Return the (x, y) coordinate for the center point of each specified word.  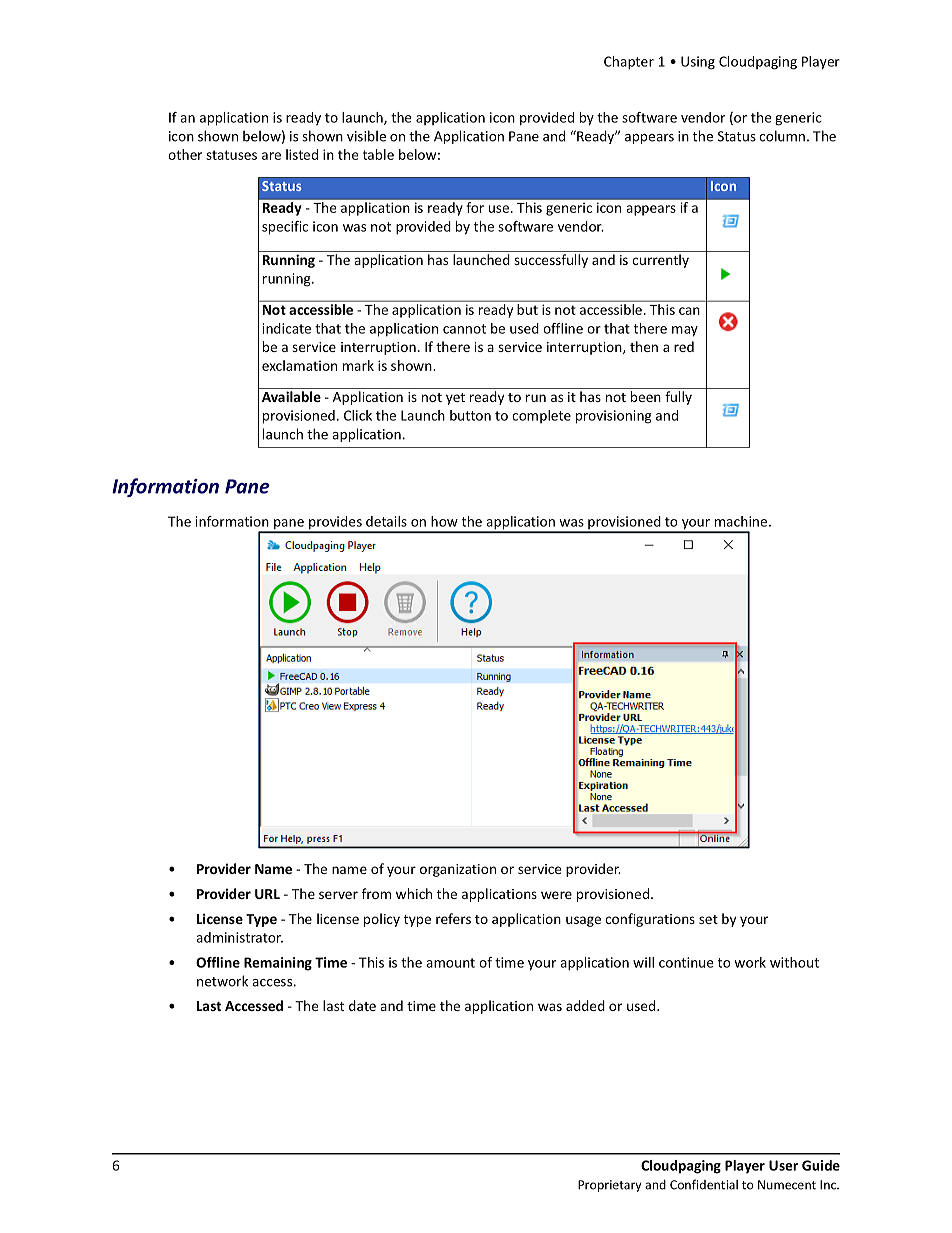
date (362, 1005)
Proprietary (609, 1186)
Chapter (629, 63)
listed (302, 154)
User (783, 1165)
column (782, 136)
